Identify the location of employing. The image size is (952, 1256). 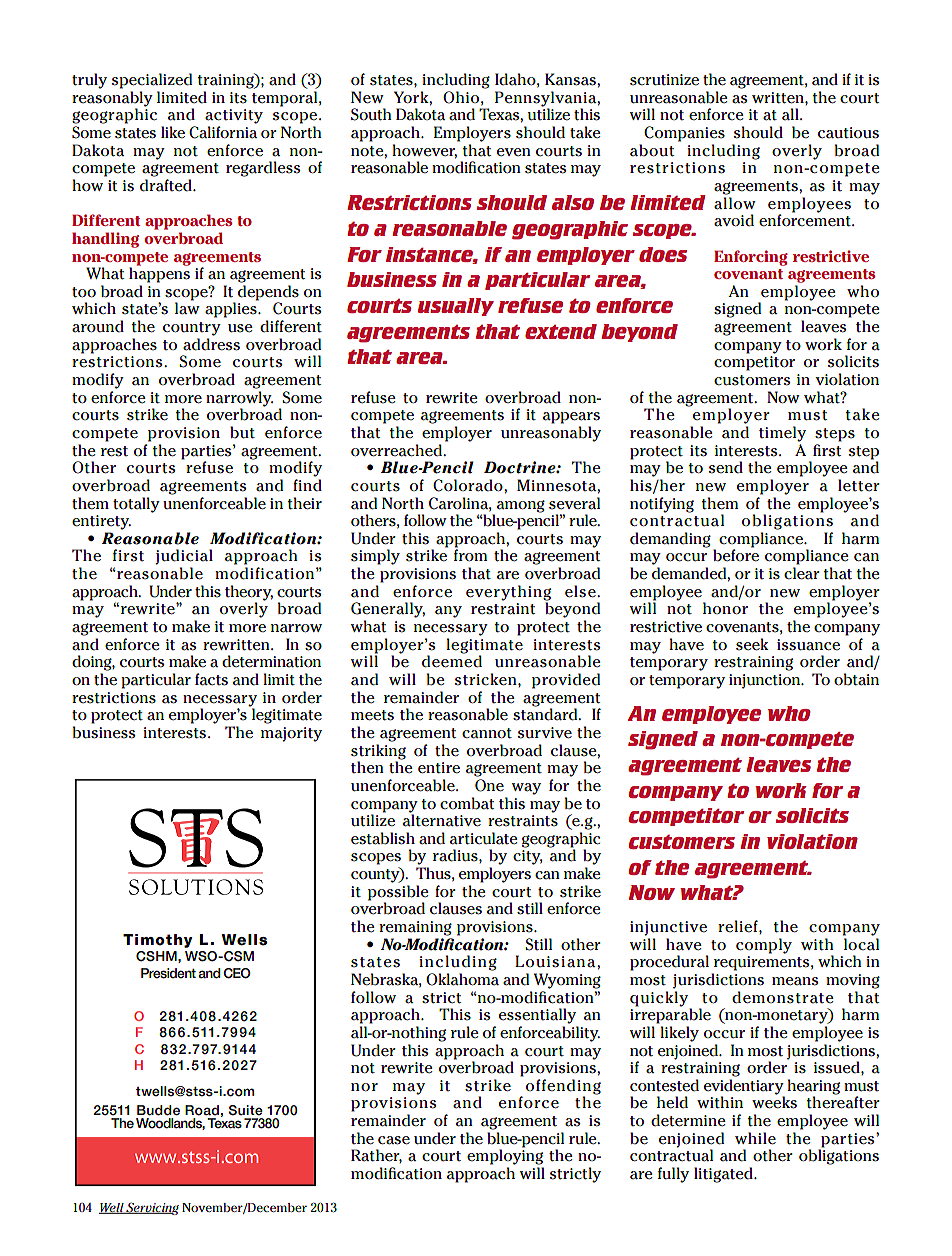
(505, 1157).
